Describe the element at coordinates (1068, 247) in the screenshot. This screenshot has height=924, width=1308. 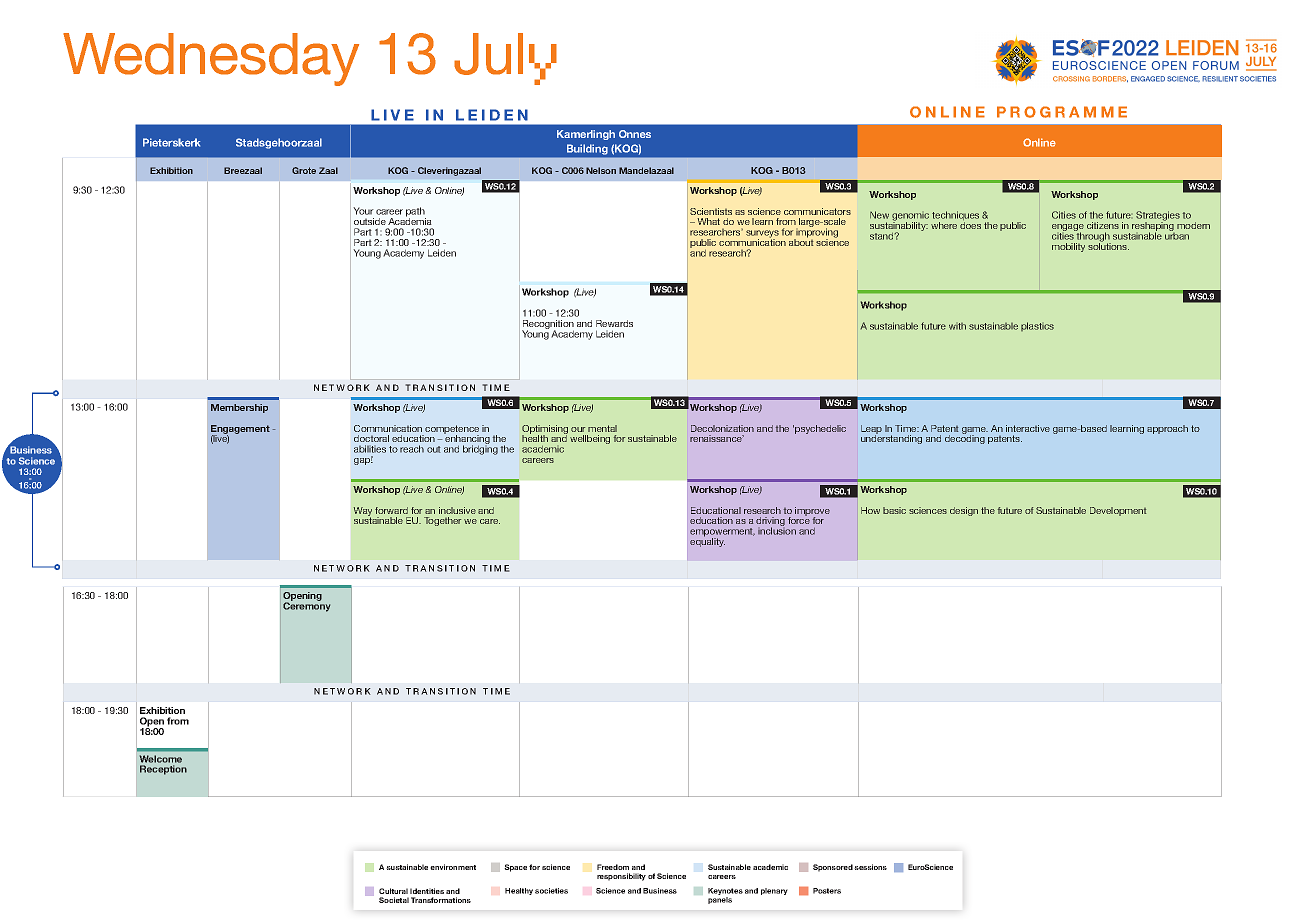
I see `mobility` at that location.
